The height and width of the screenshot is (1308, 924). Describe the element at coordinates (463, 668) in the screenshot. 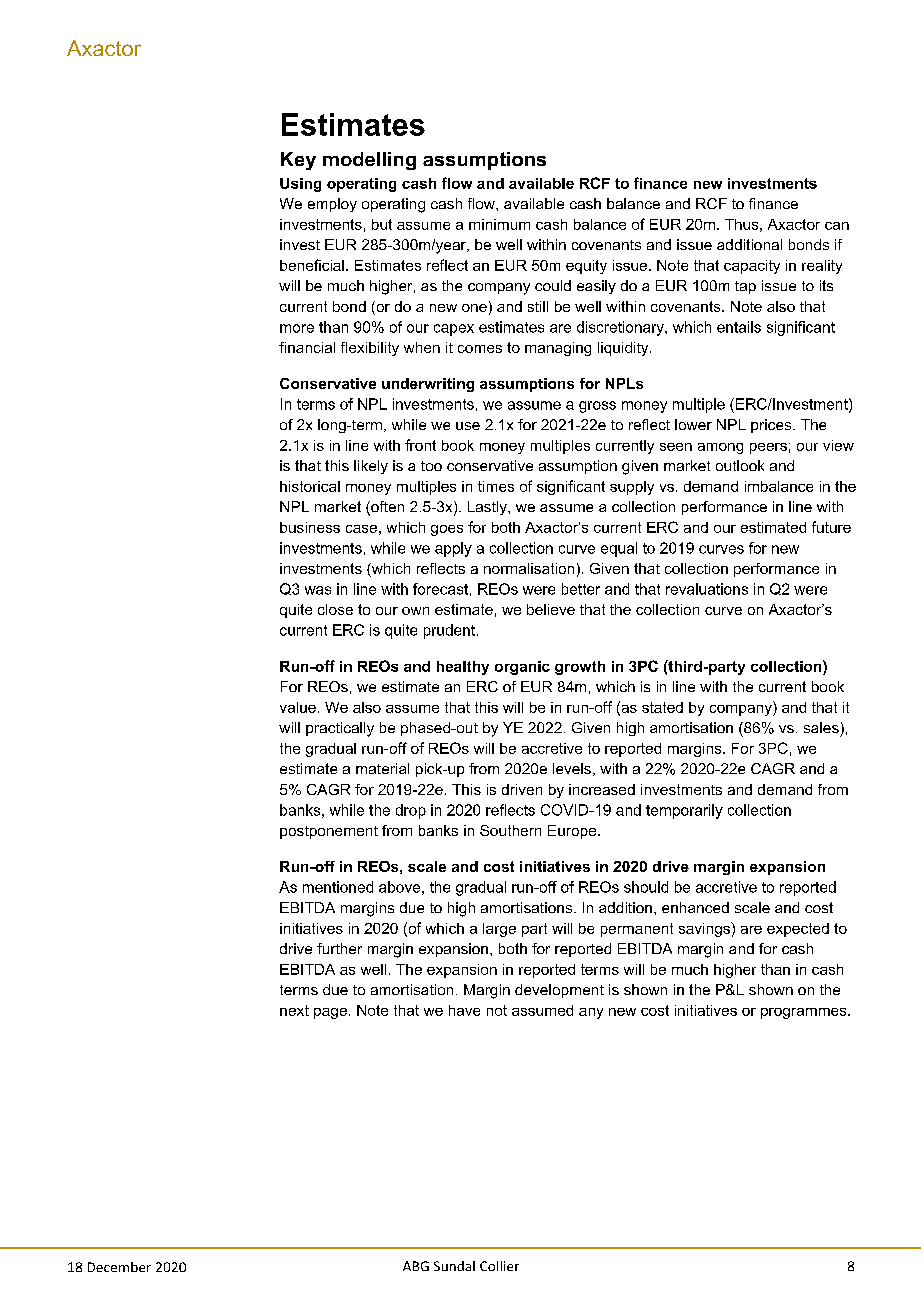

I see `healthy` at that location.
